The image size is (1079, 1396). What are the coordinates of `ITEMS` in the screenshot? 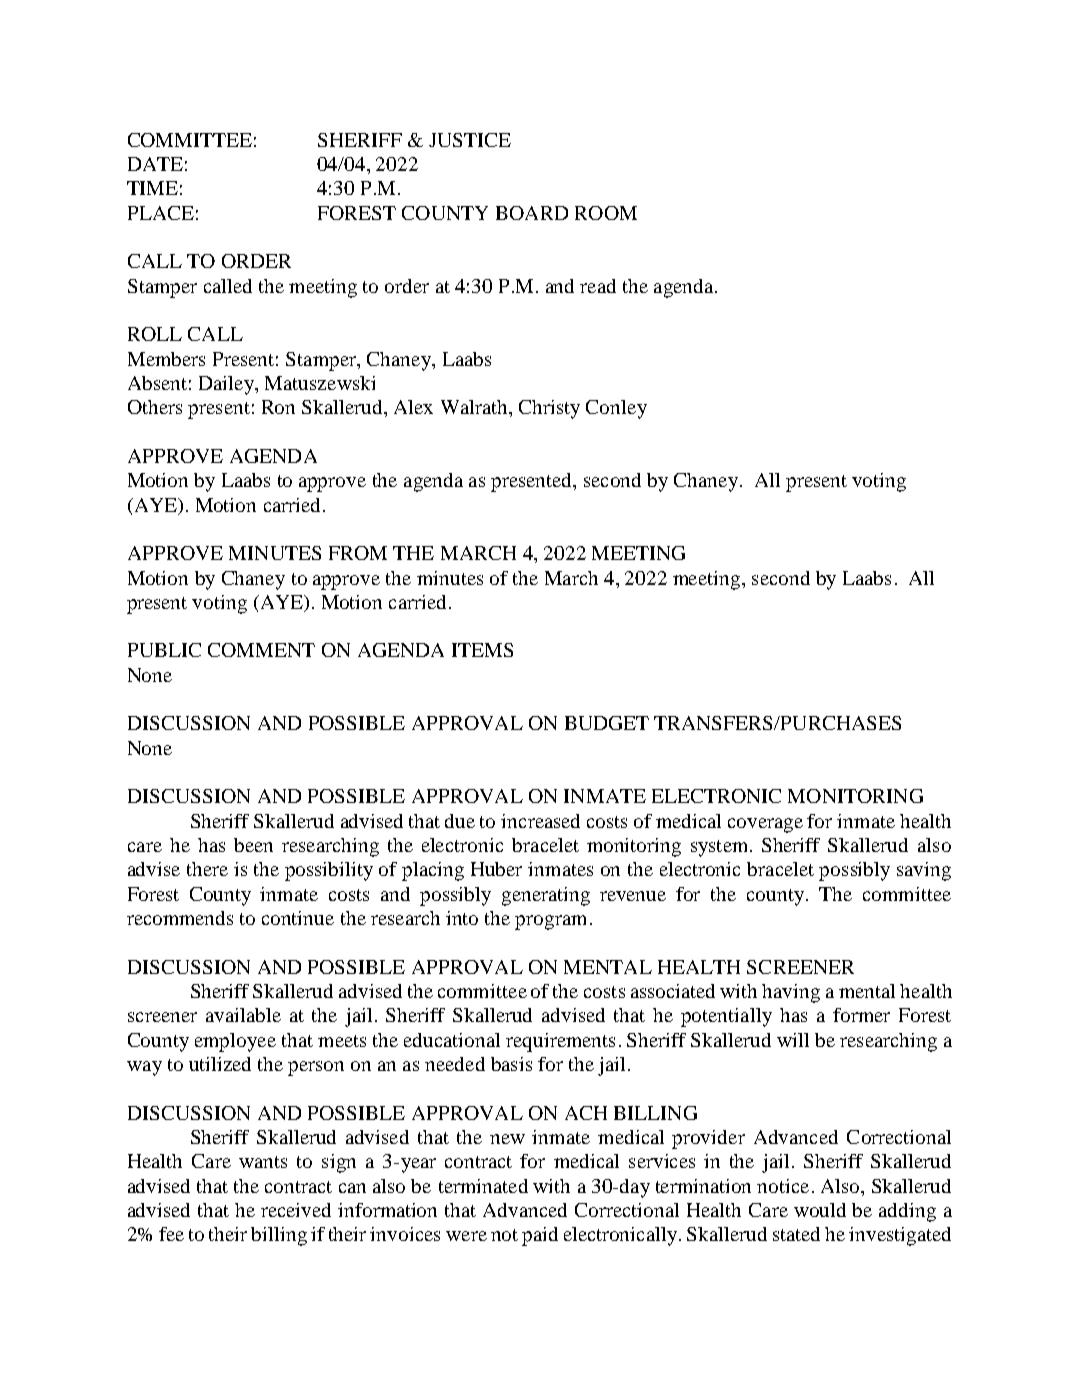 It's located at (482, 650).
